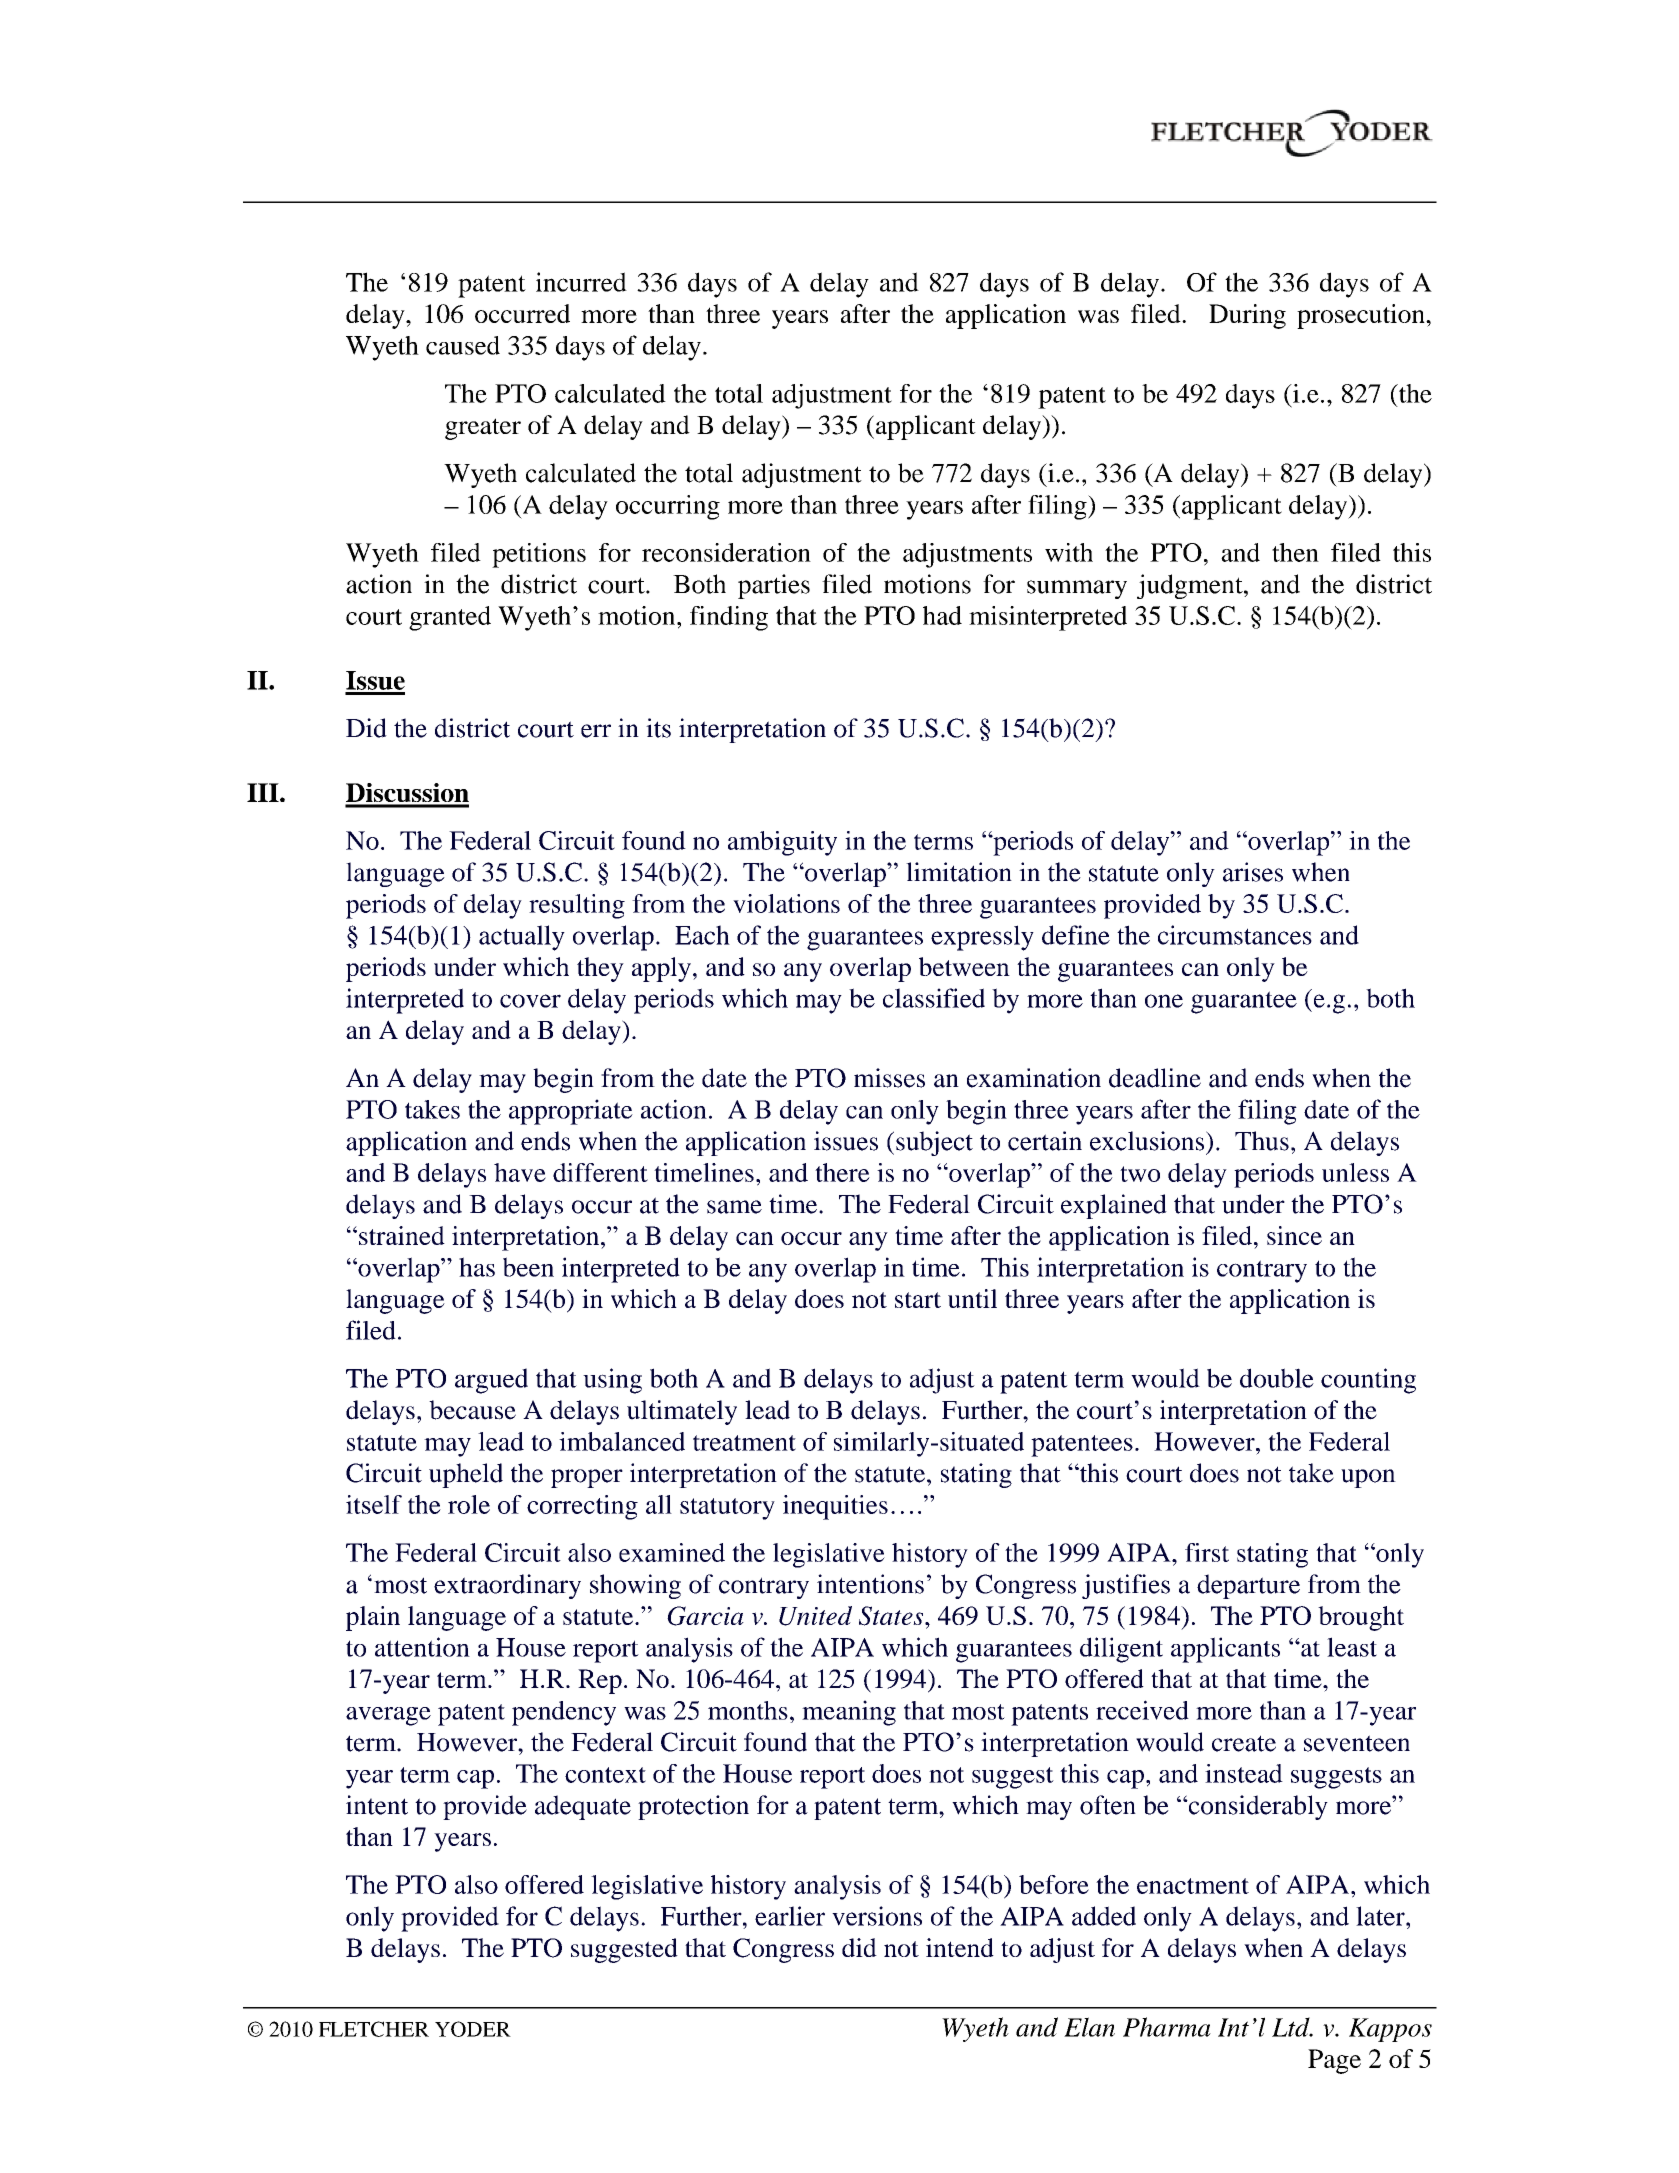 The width and height of the screenshot is (1679, 2173). Describe the element at coordinates (1247, 316) in the screenshot. I see `During` at that location.
